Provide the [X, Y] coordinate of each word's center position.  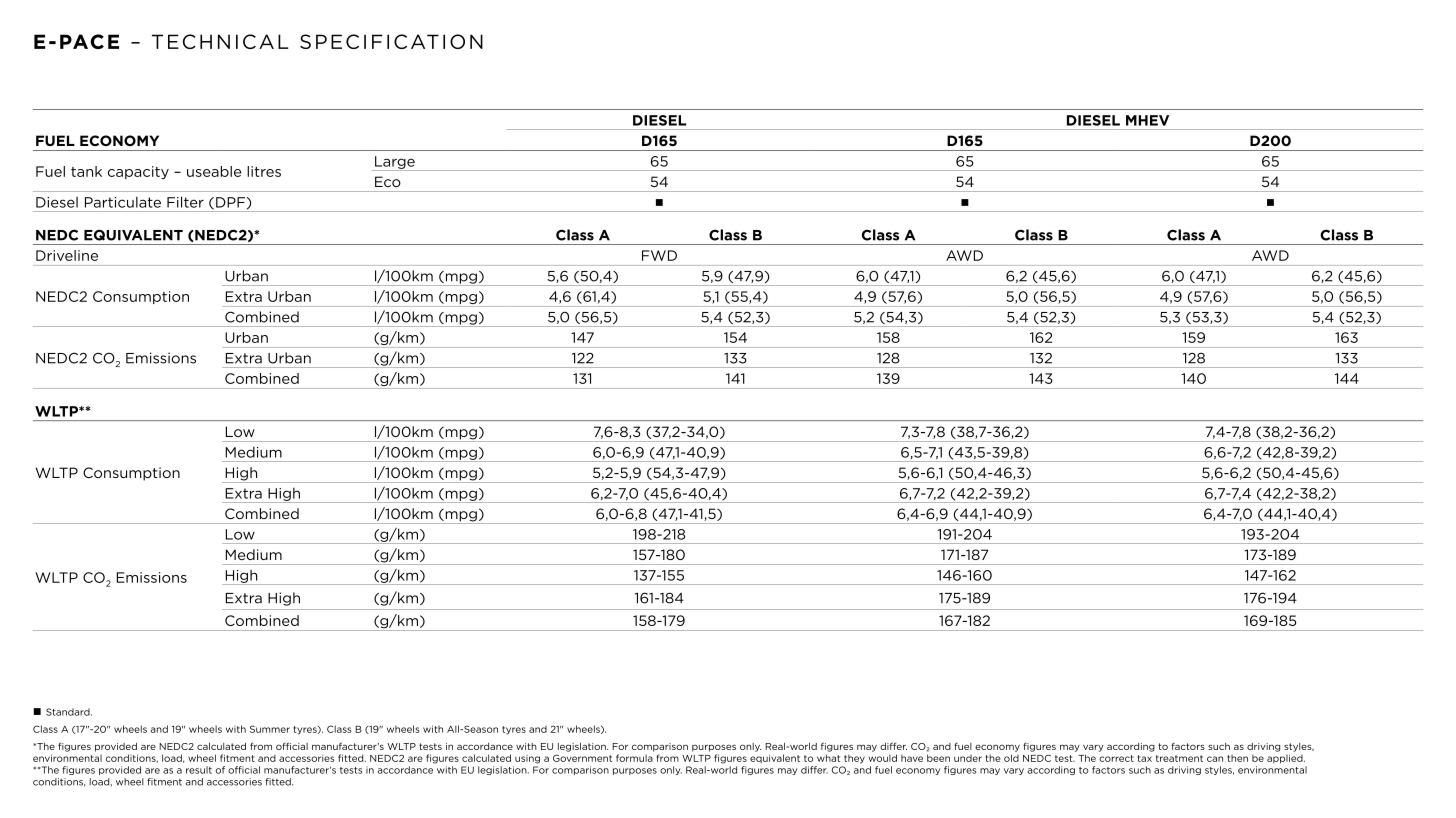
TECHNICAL [220, 41]
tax [1145, 758]
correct [1116, 758]
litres [264, 171]
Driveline [67, 255]
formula [634, 758]
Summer [270, 729]
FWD [659, 255]
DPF [231, 202]
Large [395, 163]
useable [214, 171]
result [199, 770]
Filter [185, 202]
